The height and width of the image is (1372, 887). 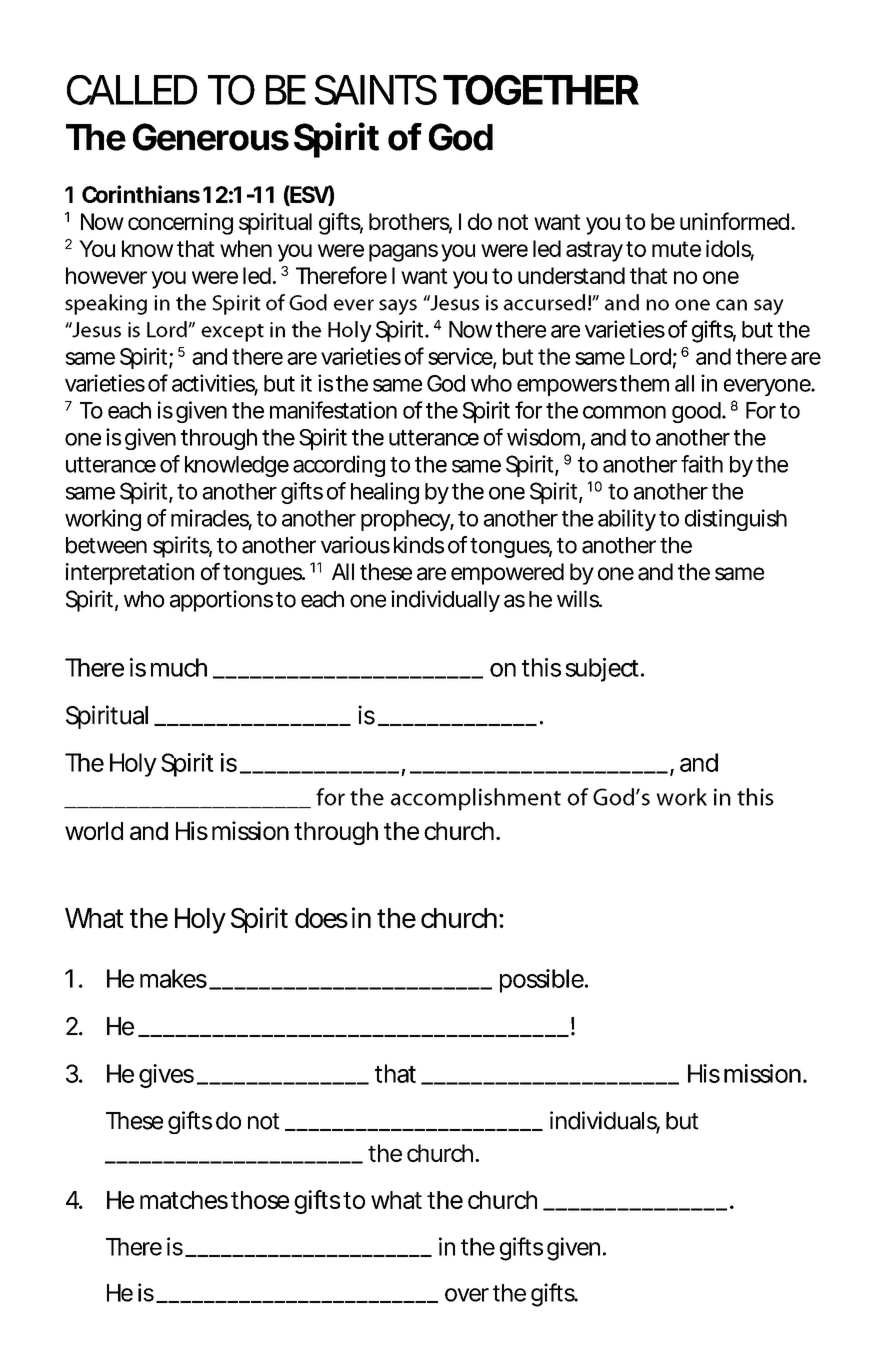 I want to click on SAINTS, so click(x=376, y=89).
